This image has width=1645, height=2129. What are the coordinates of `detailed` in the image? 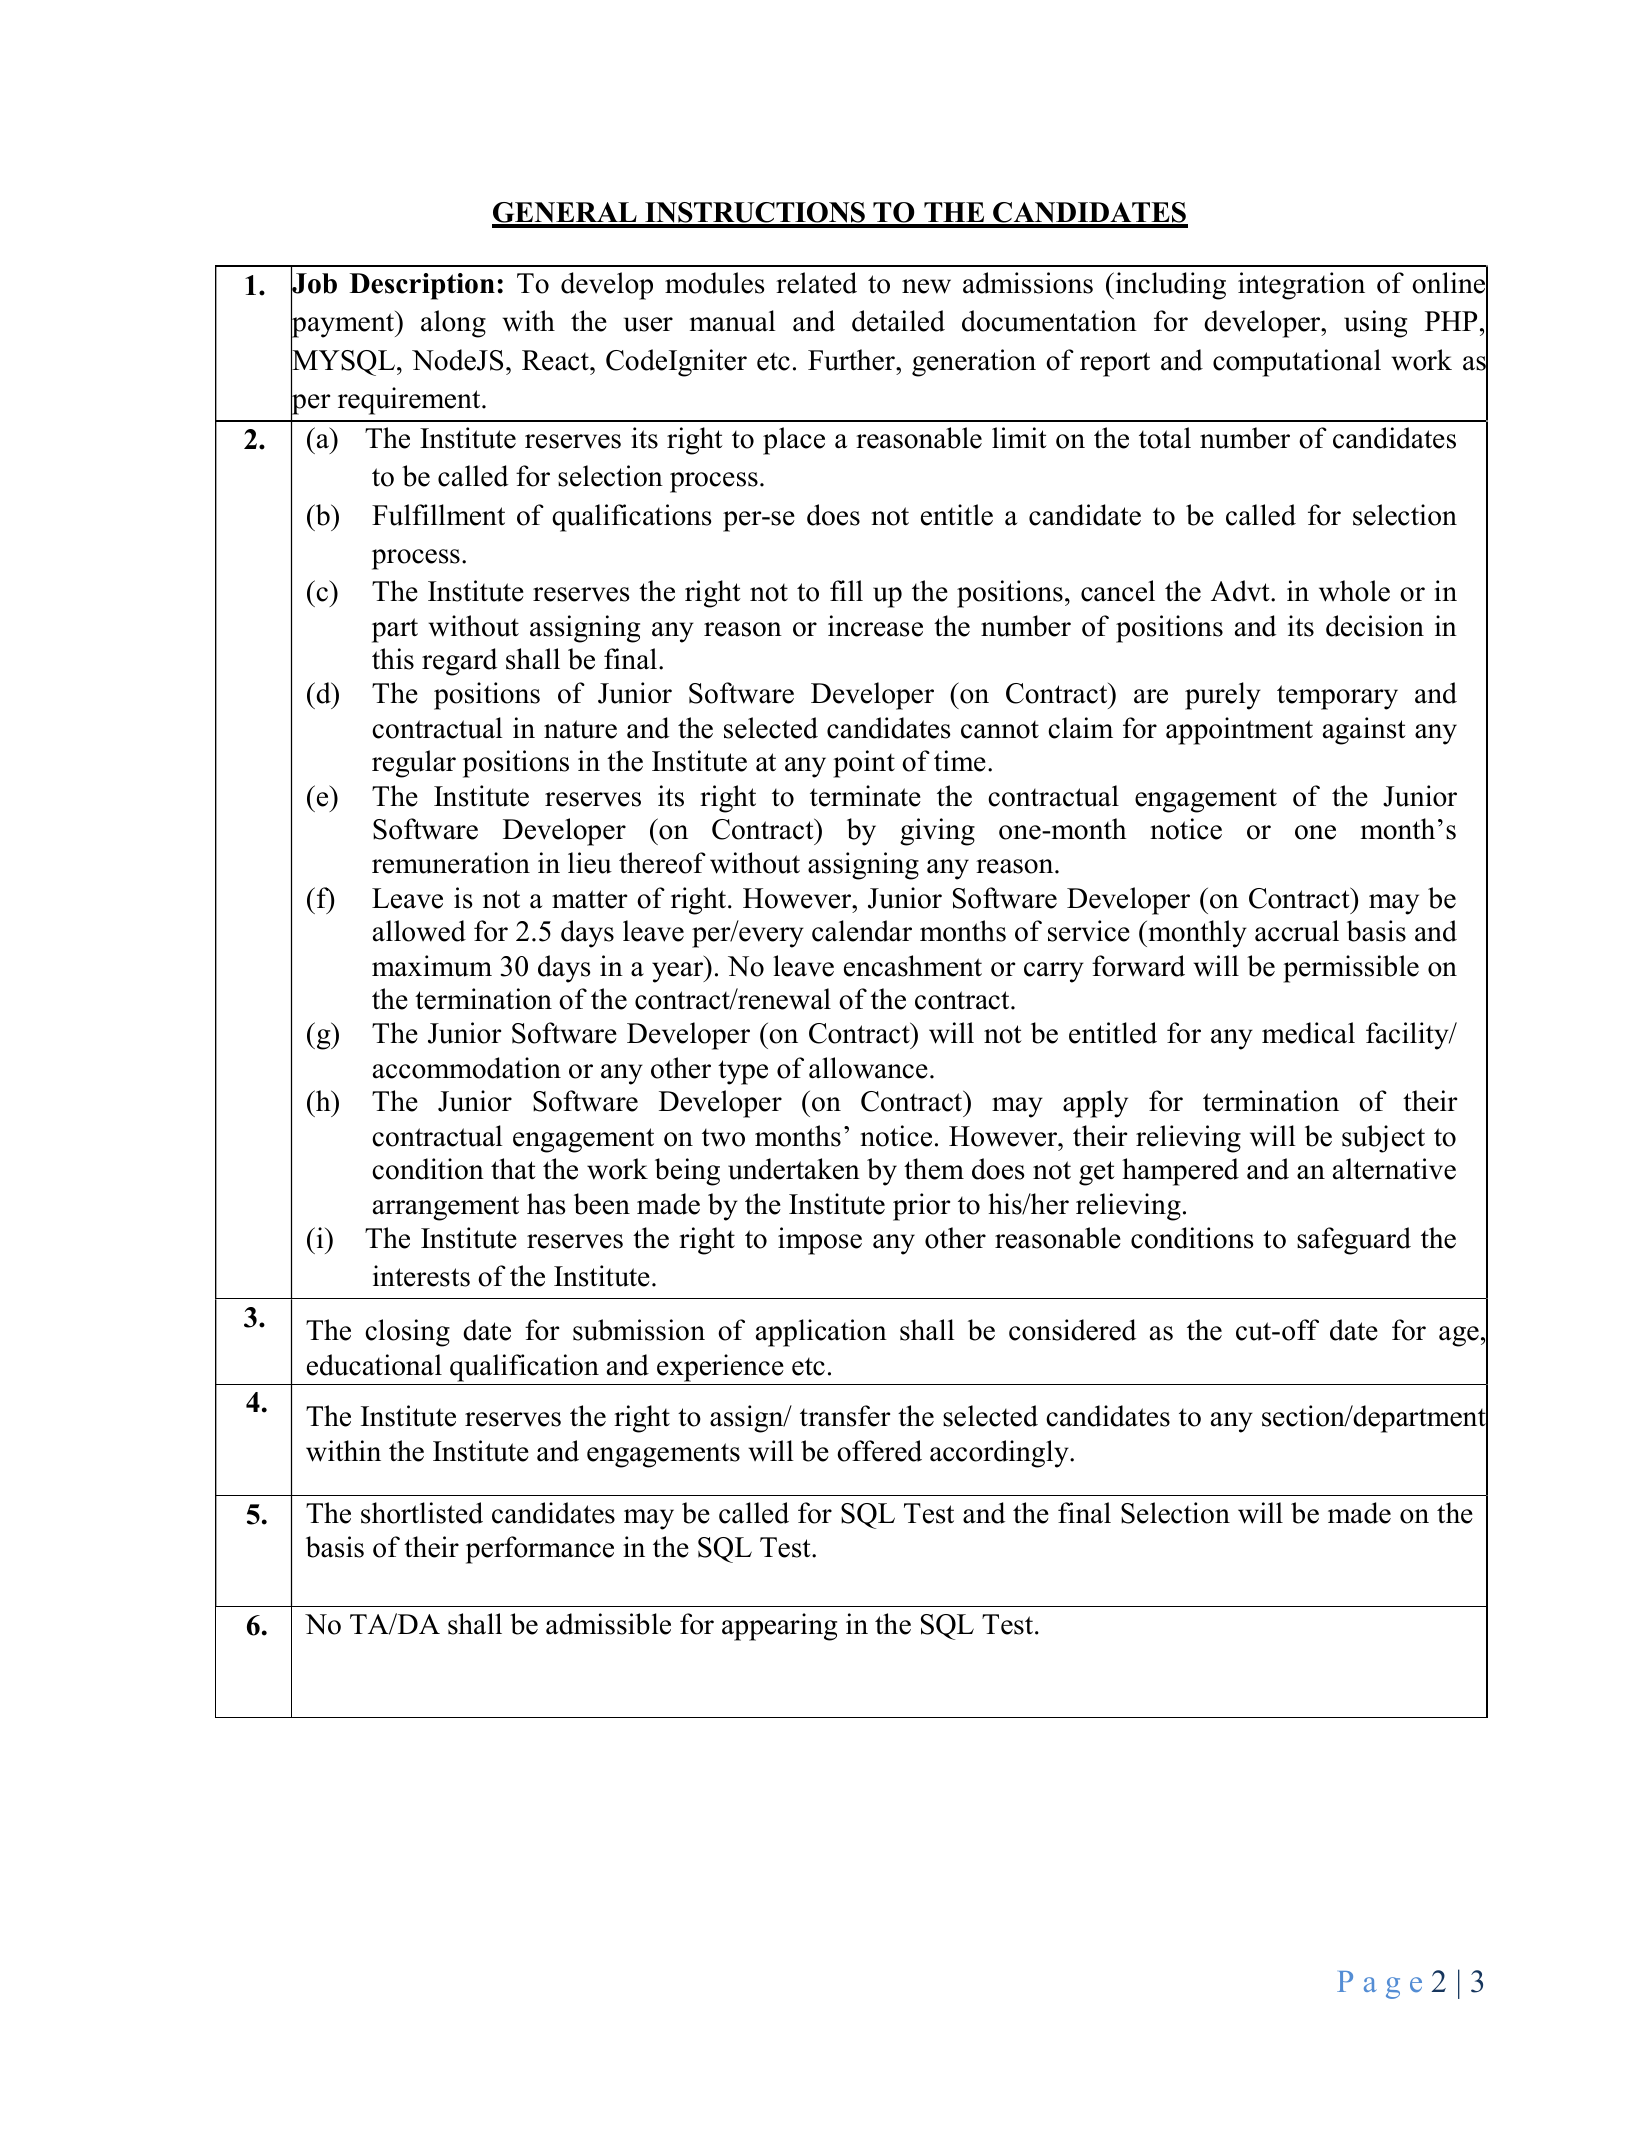 It's located at (898, 321).
